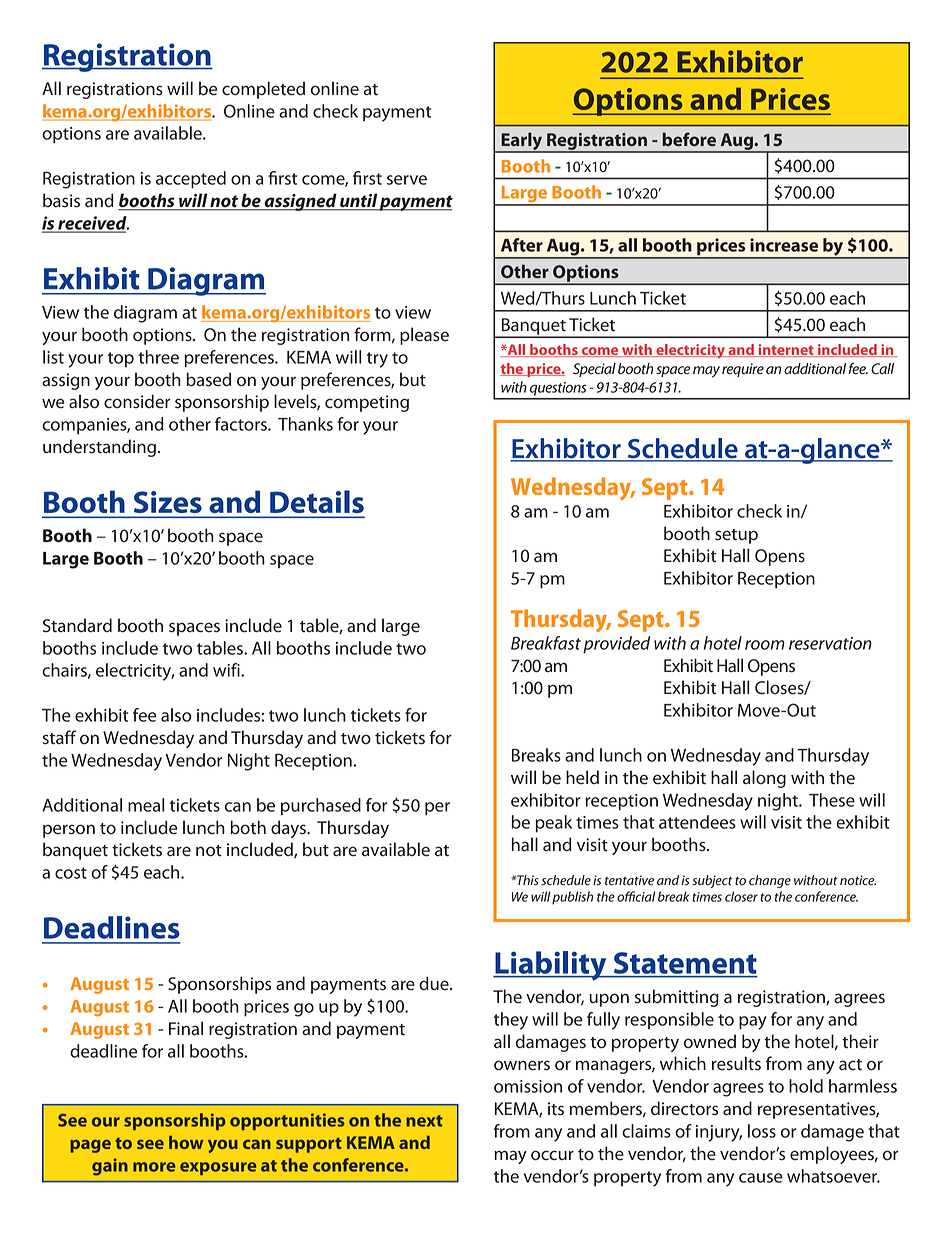 The height and width of the document is (1233, 952). I want to click on Sizes, so click(167, 502).
